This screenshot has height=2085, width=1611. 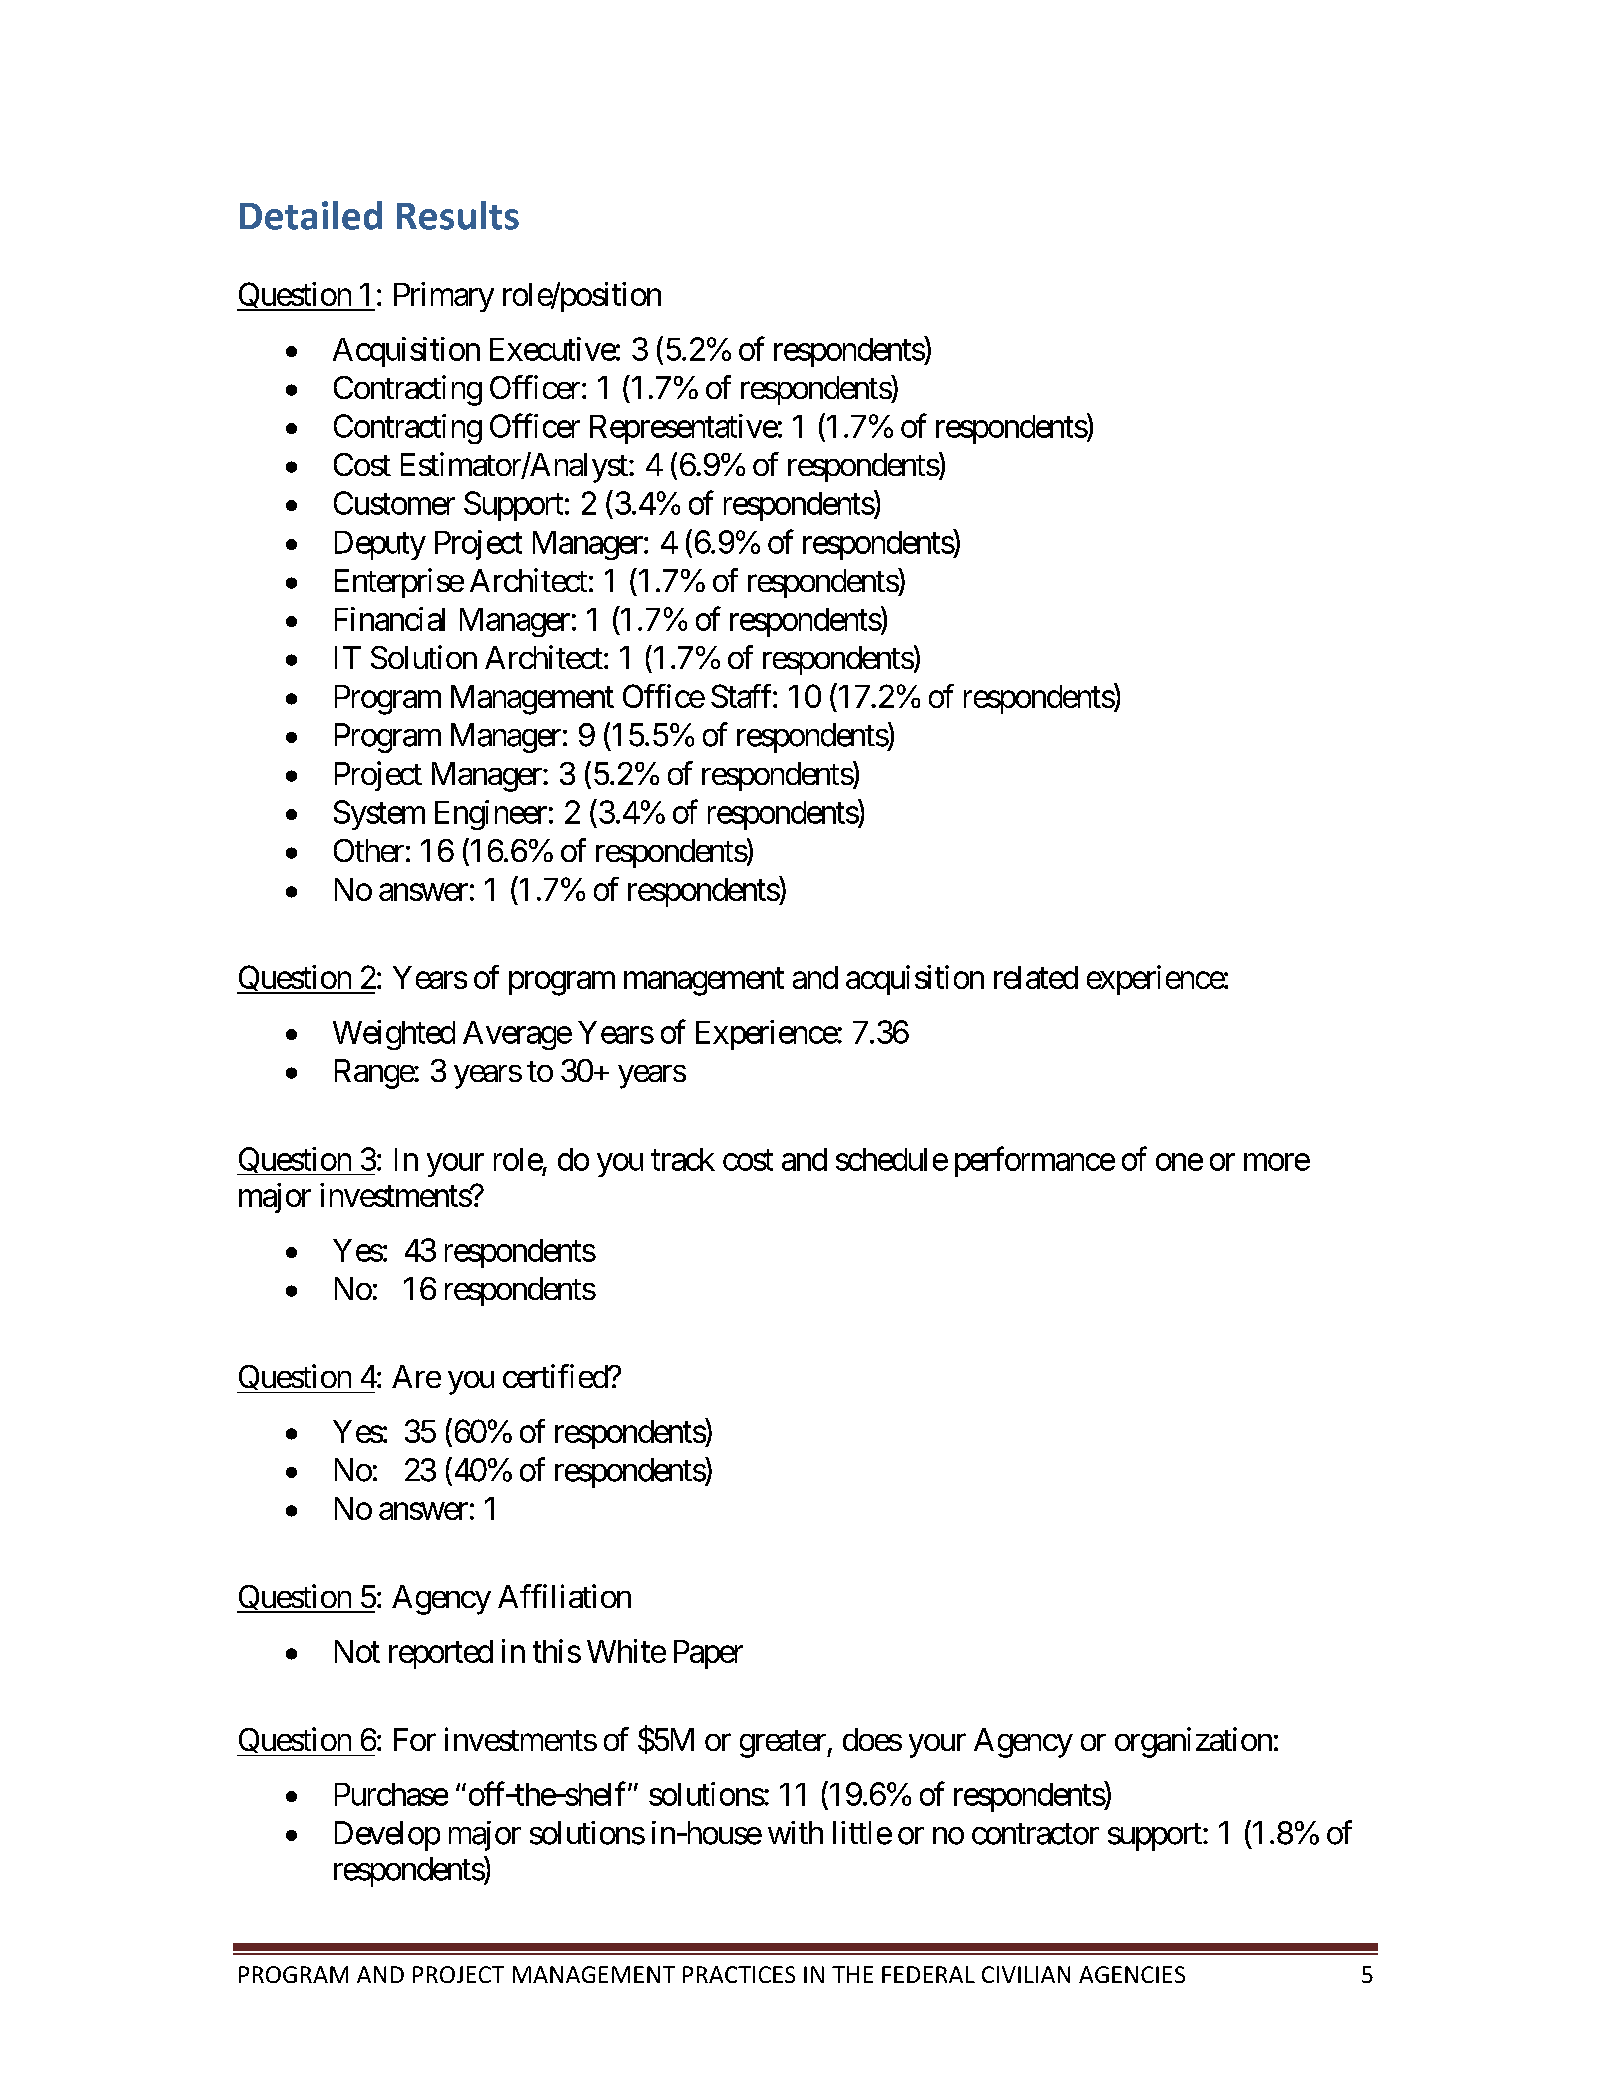 I want to click on certified, so click(x=556, y=1376).
